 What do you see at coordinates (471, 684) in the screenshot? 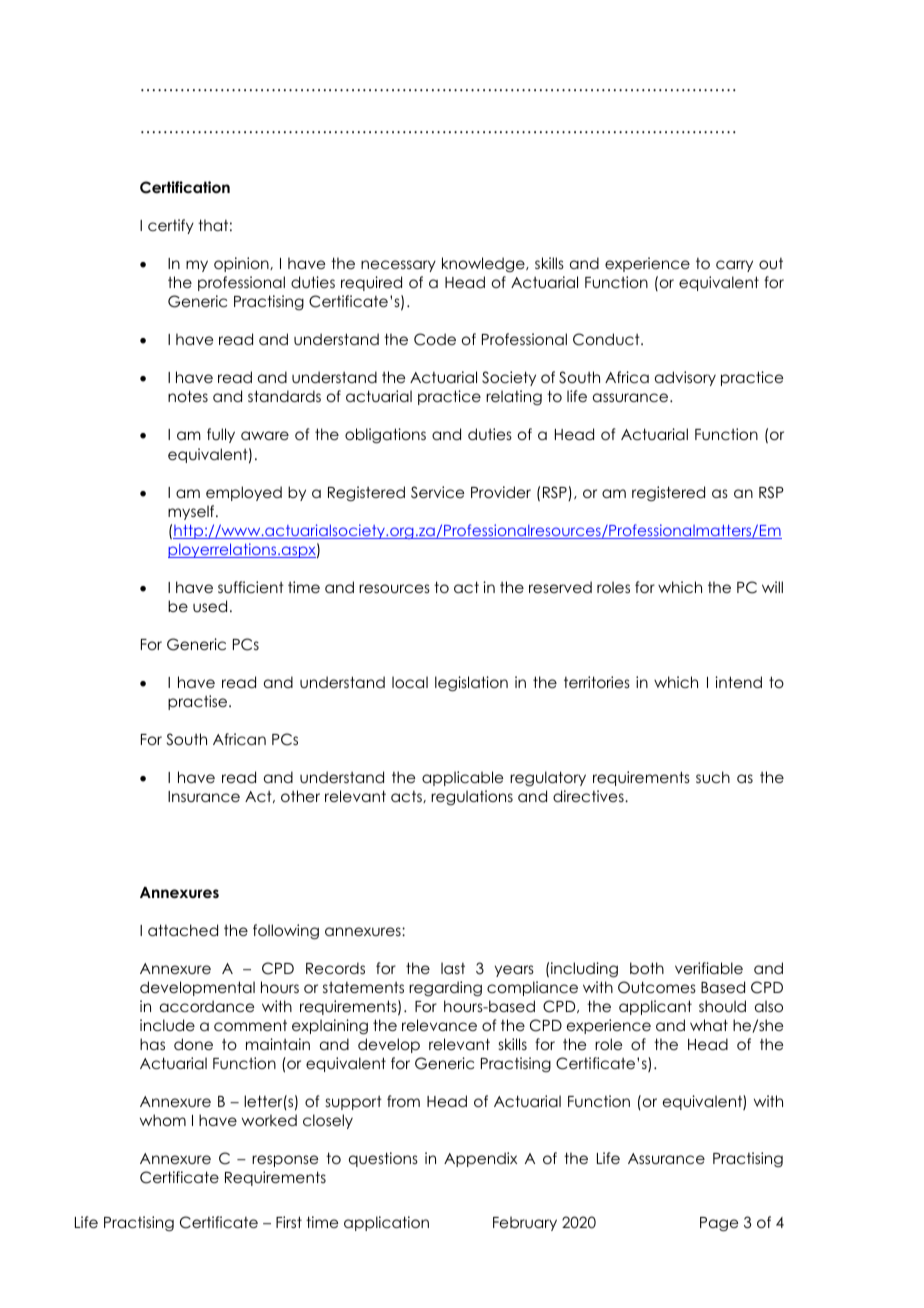
I see `legislation` at bounding box center [471, 684].
